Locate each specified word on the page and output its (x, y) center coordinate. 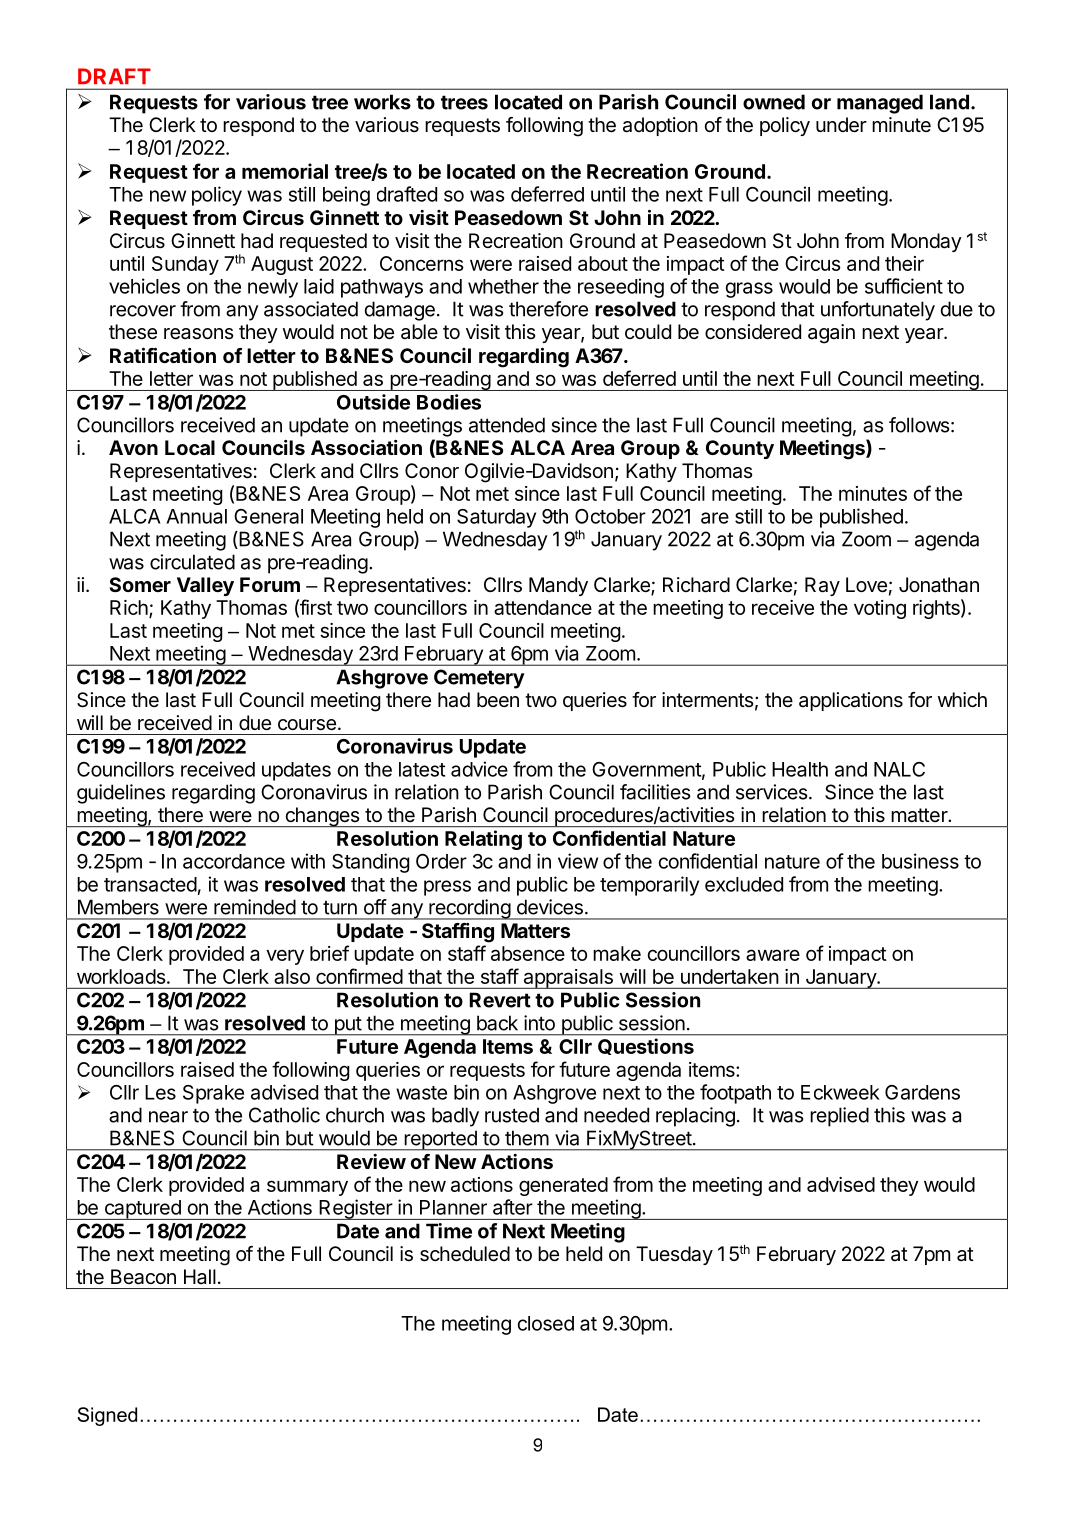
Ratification (163, 355)
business (920, 861)
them (527, 1138)
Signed (107, 1416)
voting (880, 609)
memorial (285, 171)
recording (469, 909)
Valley (205, 586)
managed (880, 104)
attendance (543, 607)
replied (839, 1117)
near (168, 1117)
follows (919, 425)
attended (507, 425)
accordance (234, 861)
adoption (660, 126)
